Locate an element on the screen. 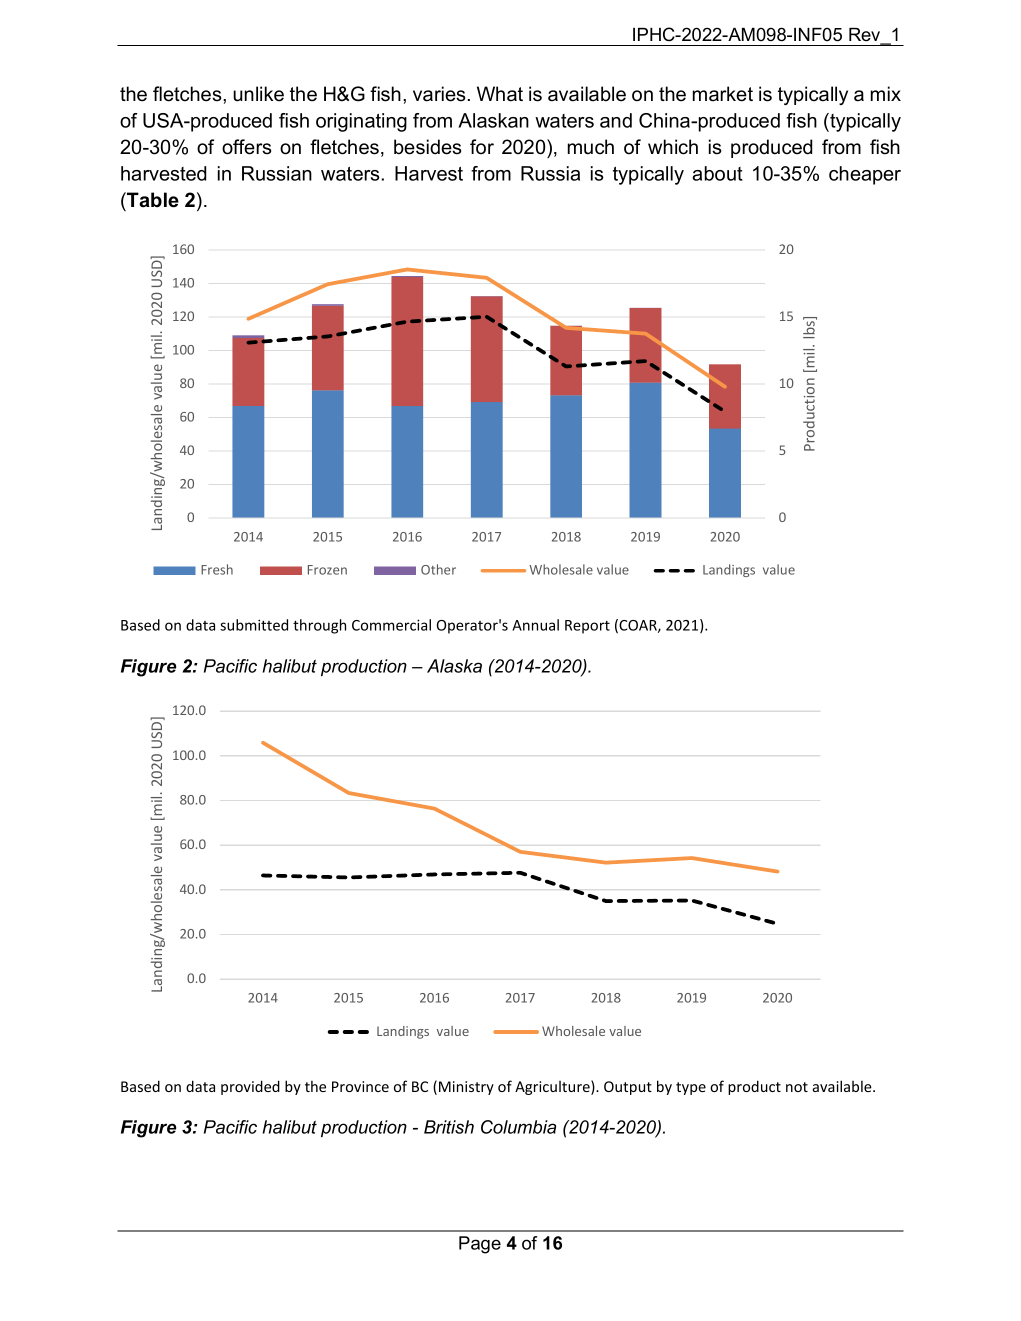  offers is located at coordinates (246, 147).
